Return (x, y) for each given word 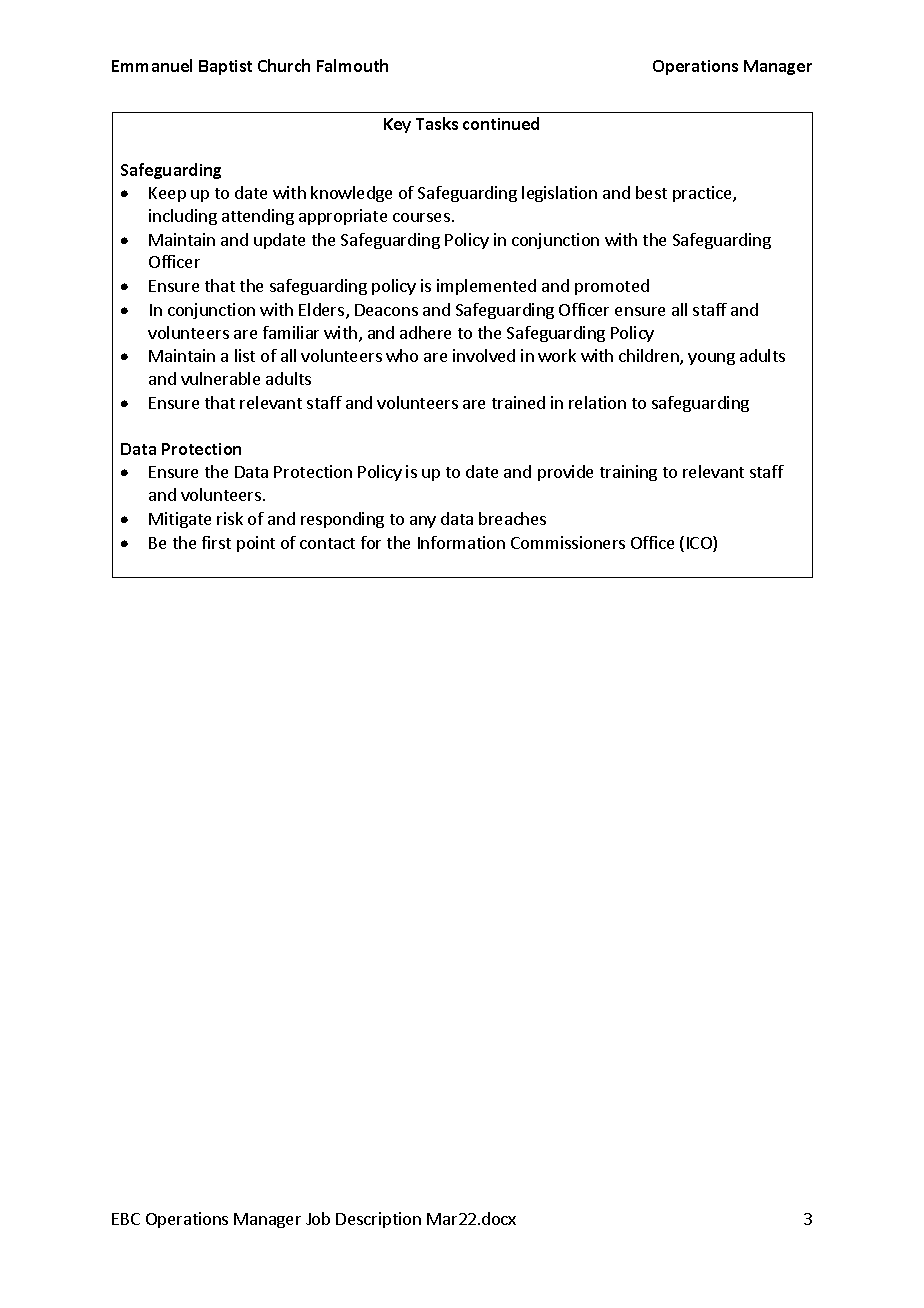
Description (378, 1220)
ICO (700, 544)
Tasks (437, 123)
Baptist (225, 67)
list (245, 355)
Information (461, 542)
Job (318, 1218)
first (216, 542)
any (423, 522)
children (650, 357)
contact (327, 543)
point (256, 544)
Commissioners (568, 542)
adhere (425, 332)
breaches (512, 518)
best (651, 192)
